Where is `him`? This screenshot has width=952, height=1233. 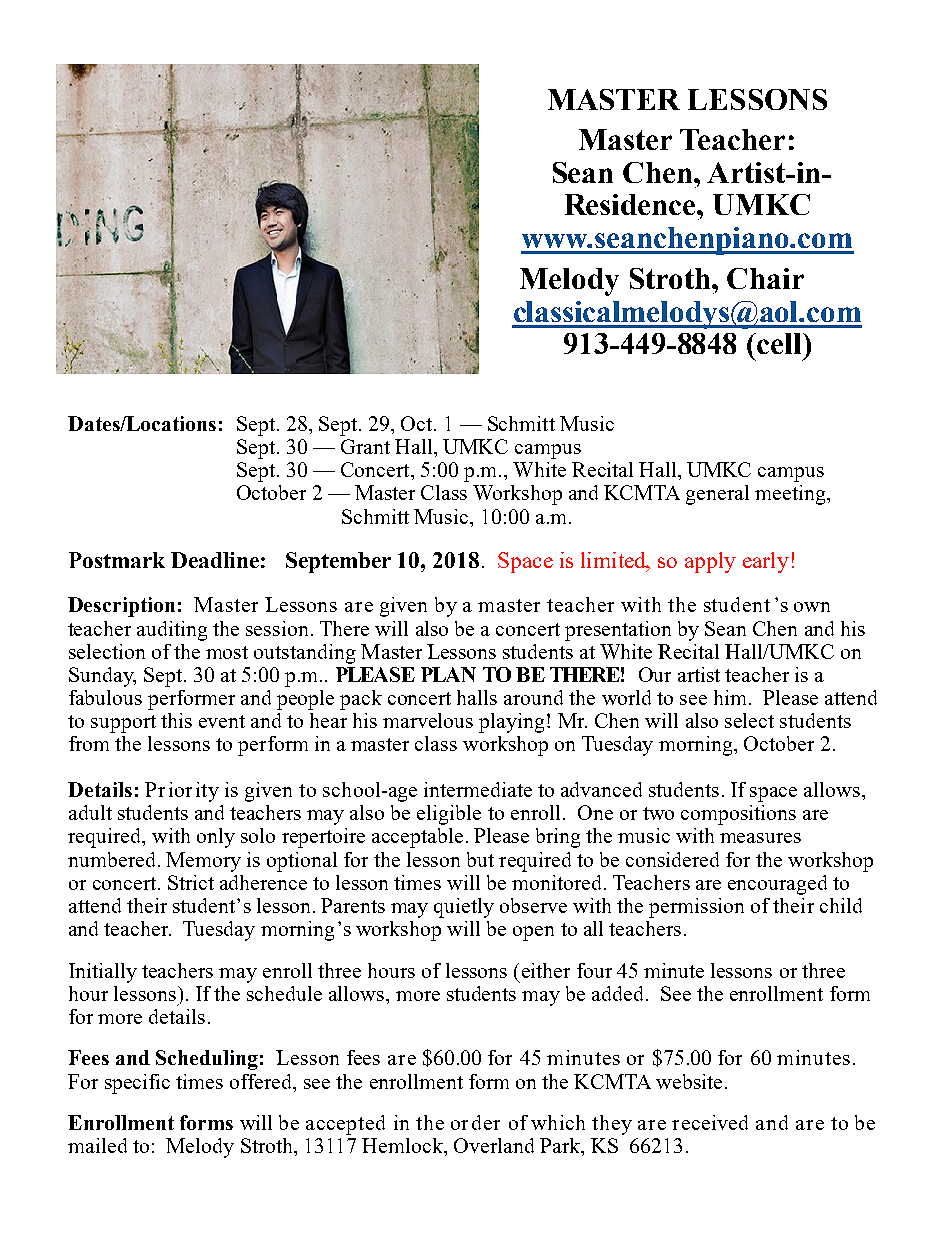
him is located at coordinates (732, 697).
